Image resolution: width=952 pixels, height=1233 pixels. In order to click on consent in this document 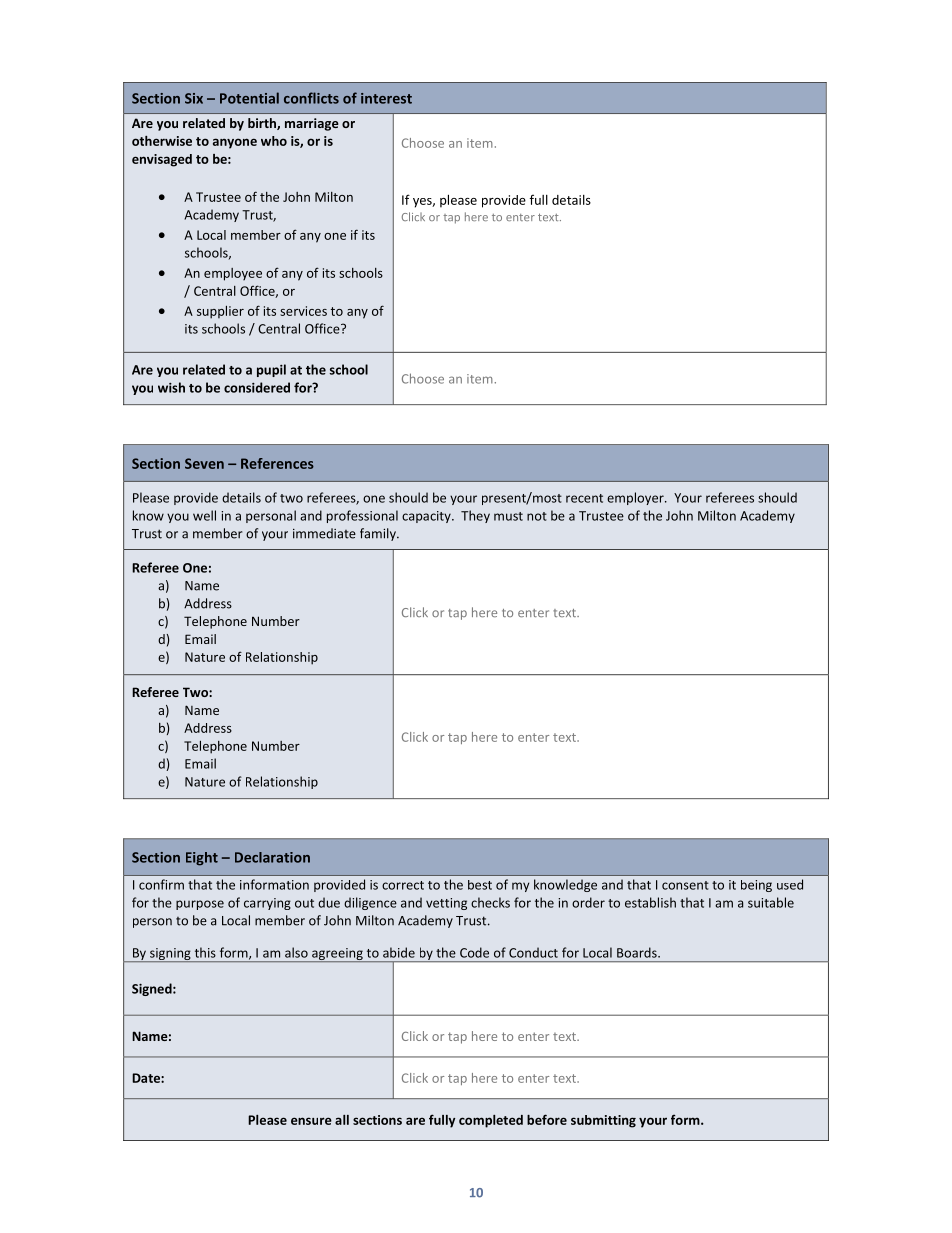, I will do `click(685, 885)`.
